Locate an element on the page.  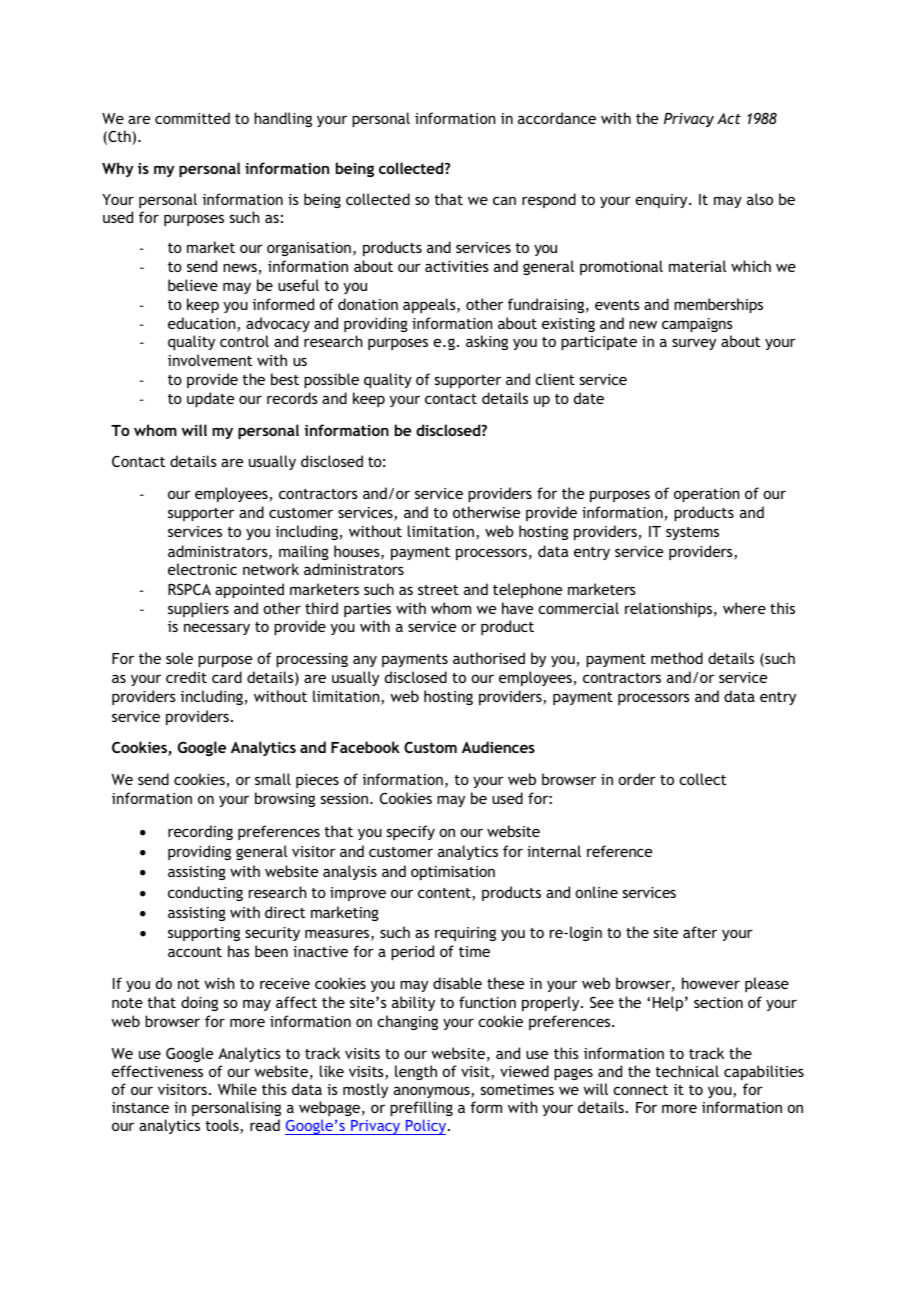
survey is located at coordinates (694, 344).
